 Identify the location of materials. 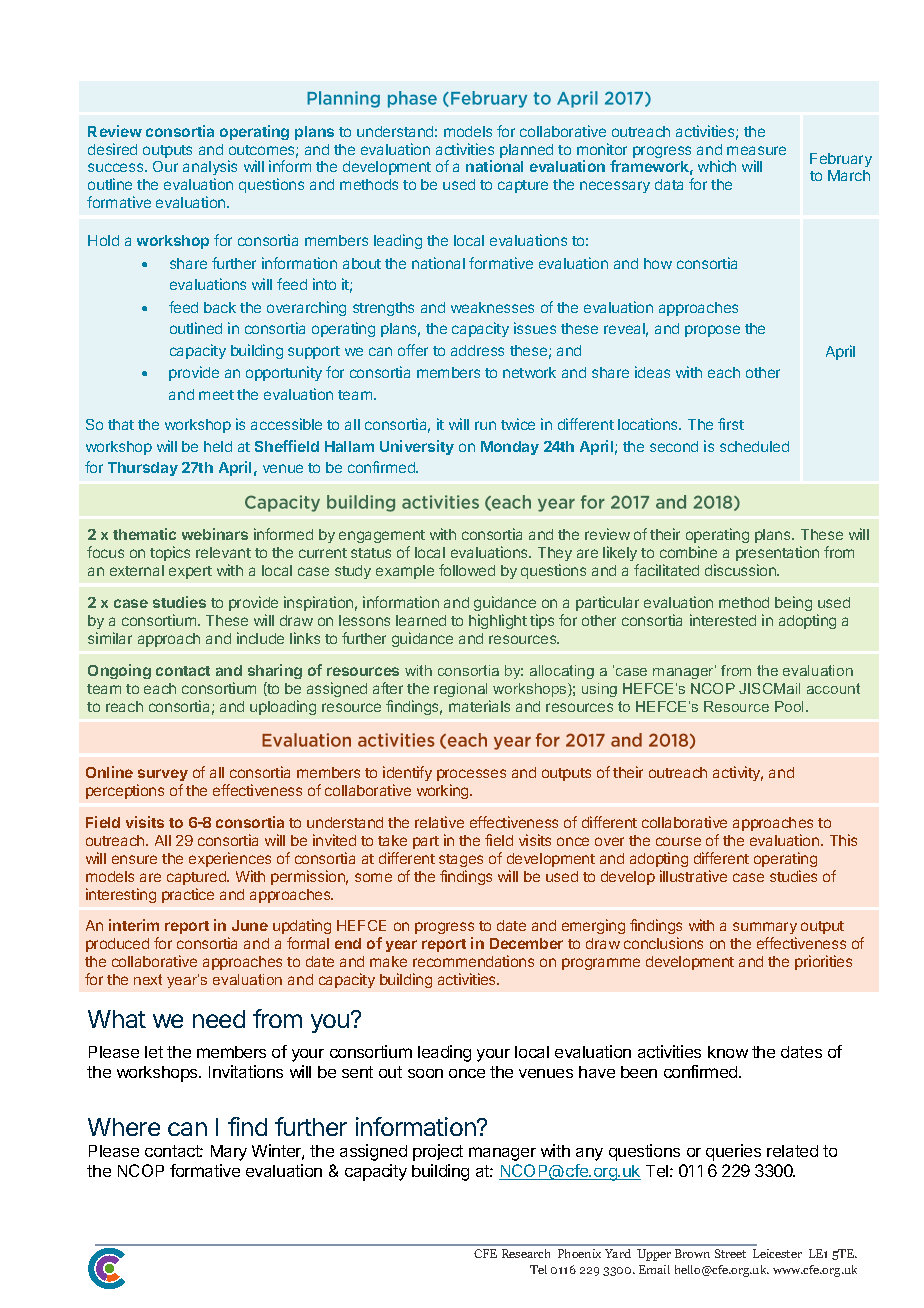
(479, 706).
